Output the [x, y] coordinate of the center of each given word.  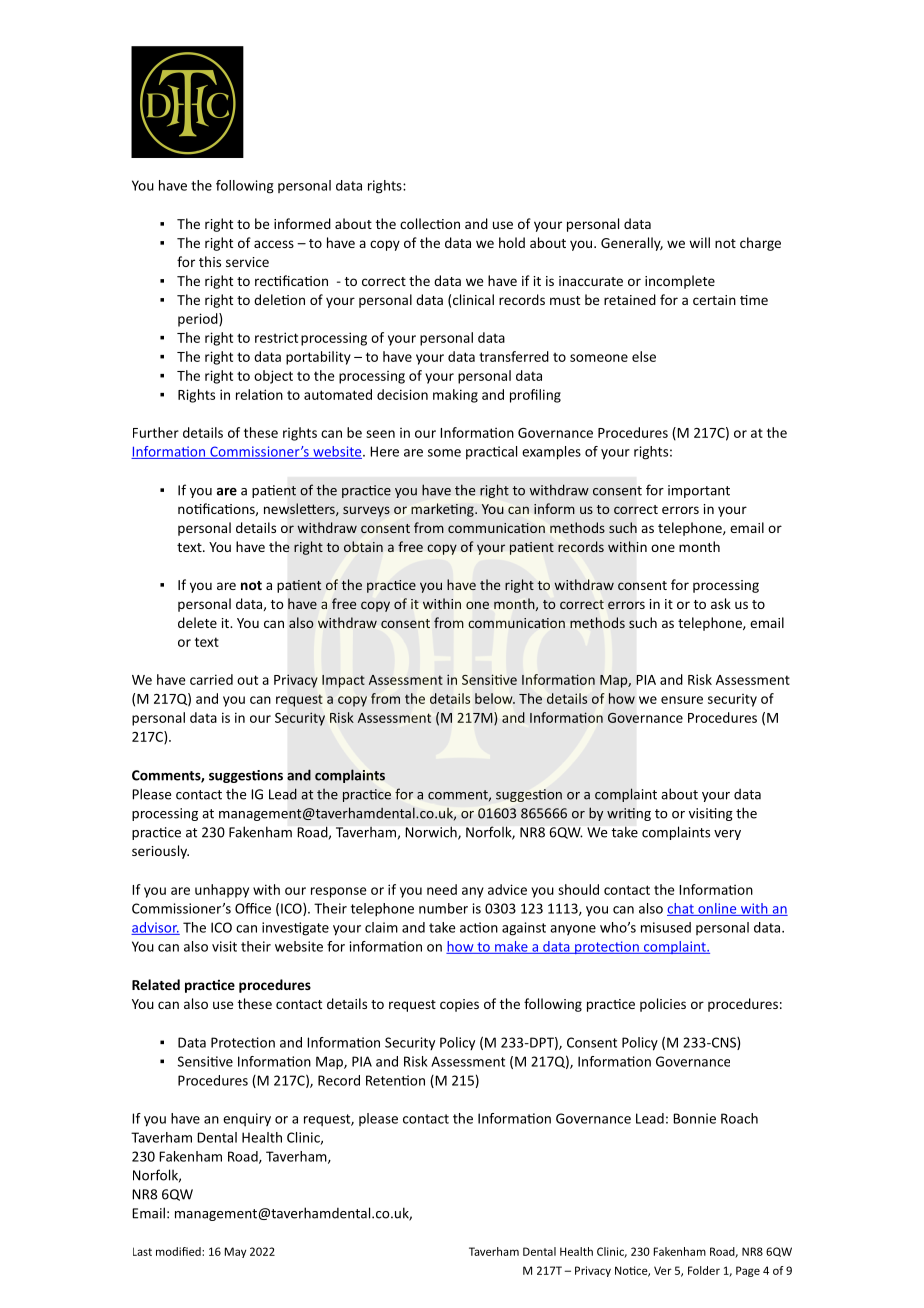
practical [491, 453]
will [699, 242]
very [727, 835]
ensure [682, 700]
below [495, 698]
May [235, 1252]
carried [211, 679]
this [210, 261]
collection [430, 223]
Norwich [432, 833]
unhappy [222, 891]
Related [156, 984]
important [699, 491]
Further [156, 432]
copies [459, 1005]
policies [663, 1005]
